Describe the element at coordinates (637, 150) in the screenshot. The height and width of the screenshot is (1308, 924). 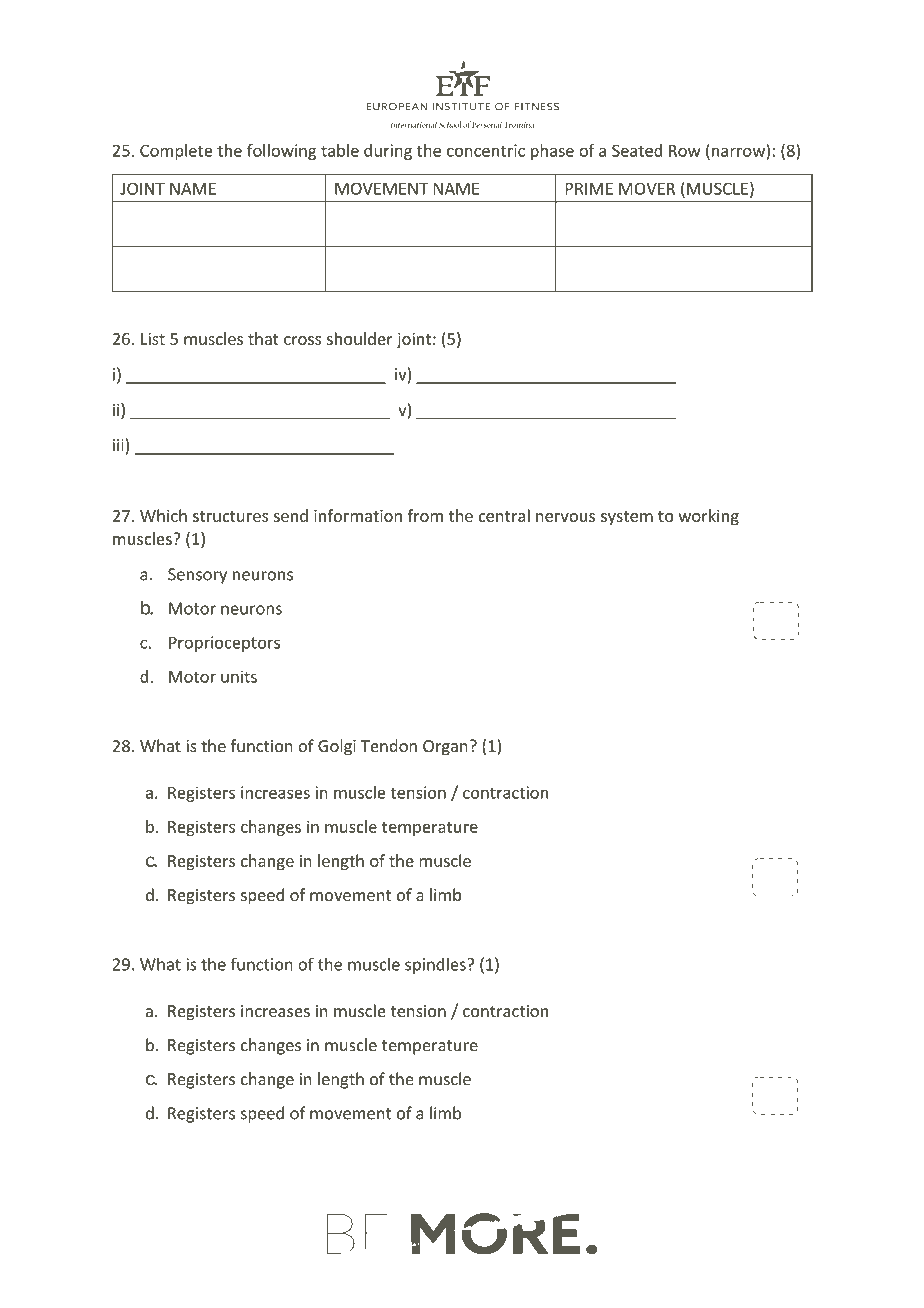
I see `Seated` at that location.
